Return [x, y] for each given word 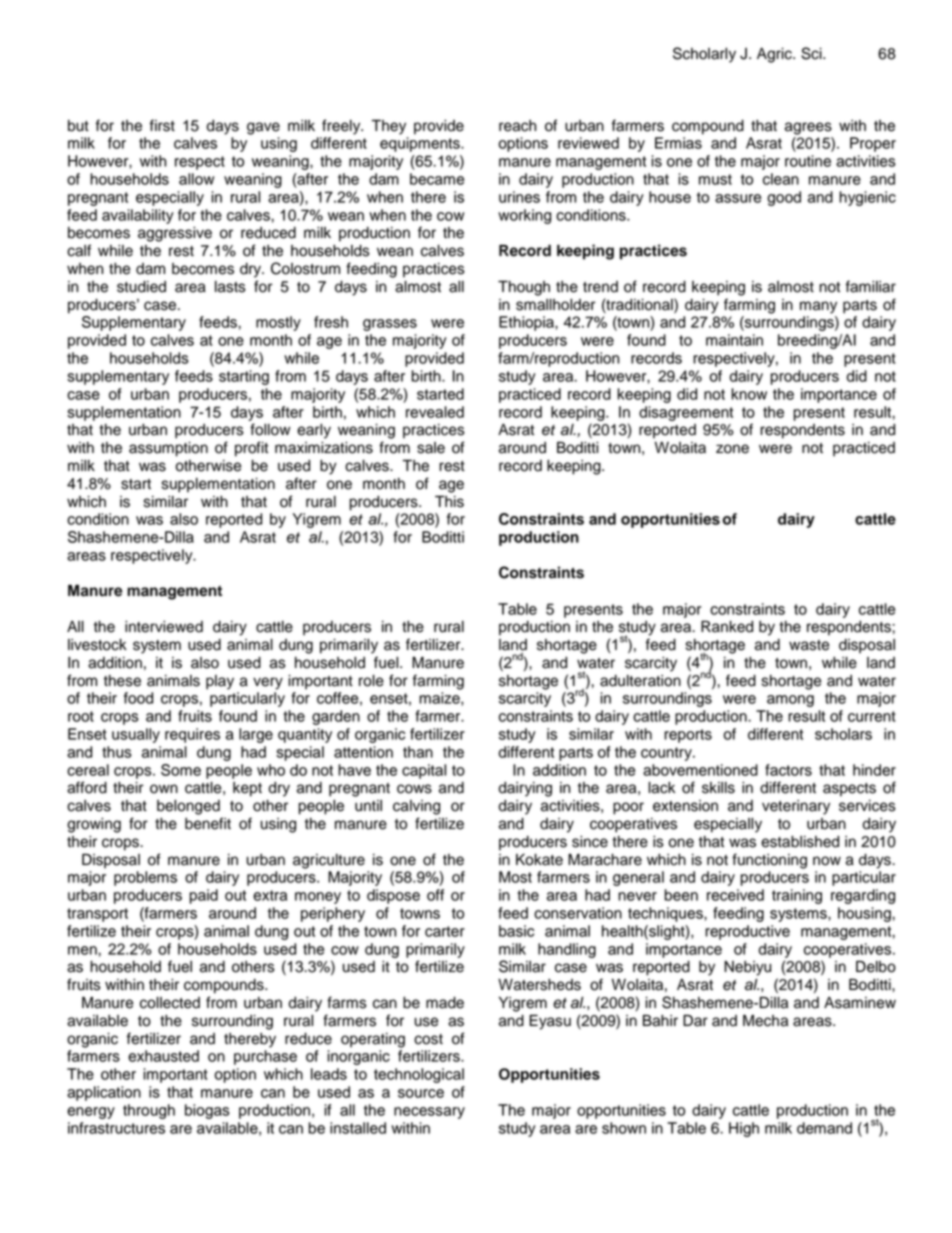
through [149, 1111]
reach [517, 126]
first [162, 125]
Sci [812, 53]
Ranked [727, 626]
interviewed [164, 627]
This [449, 501]
